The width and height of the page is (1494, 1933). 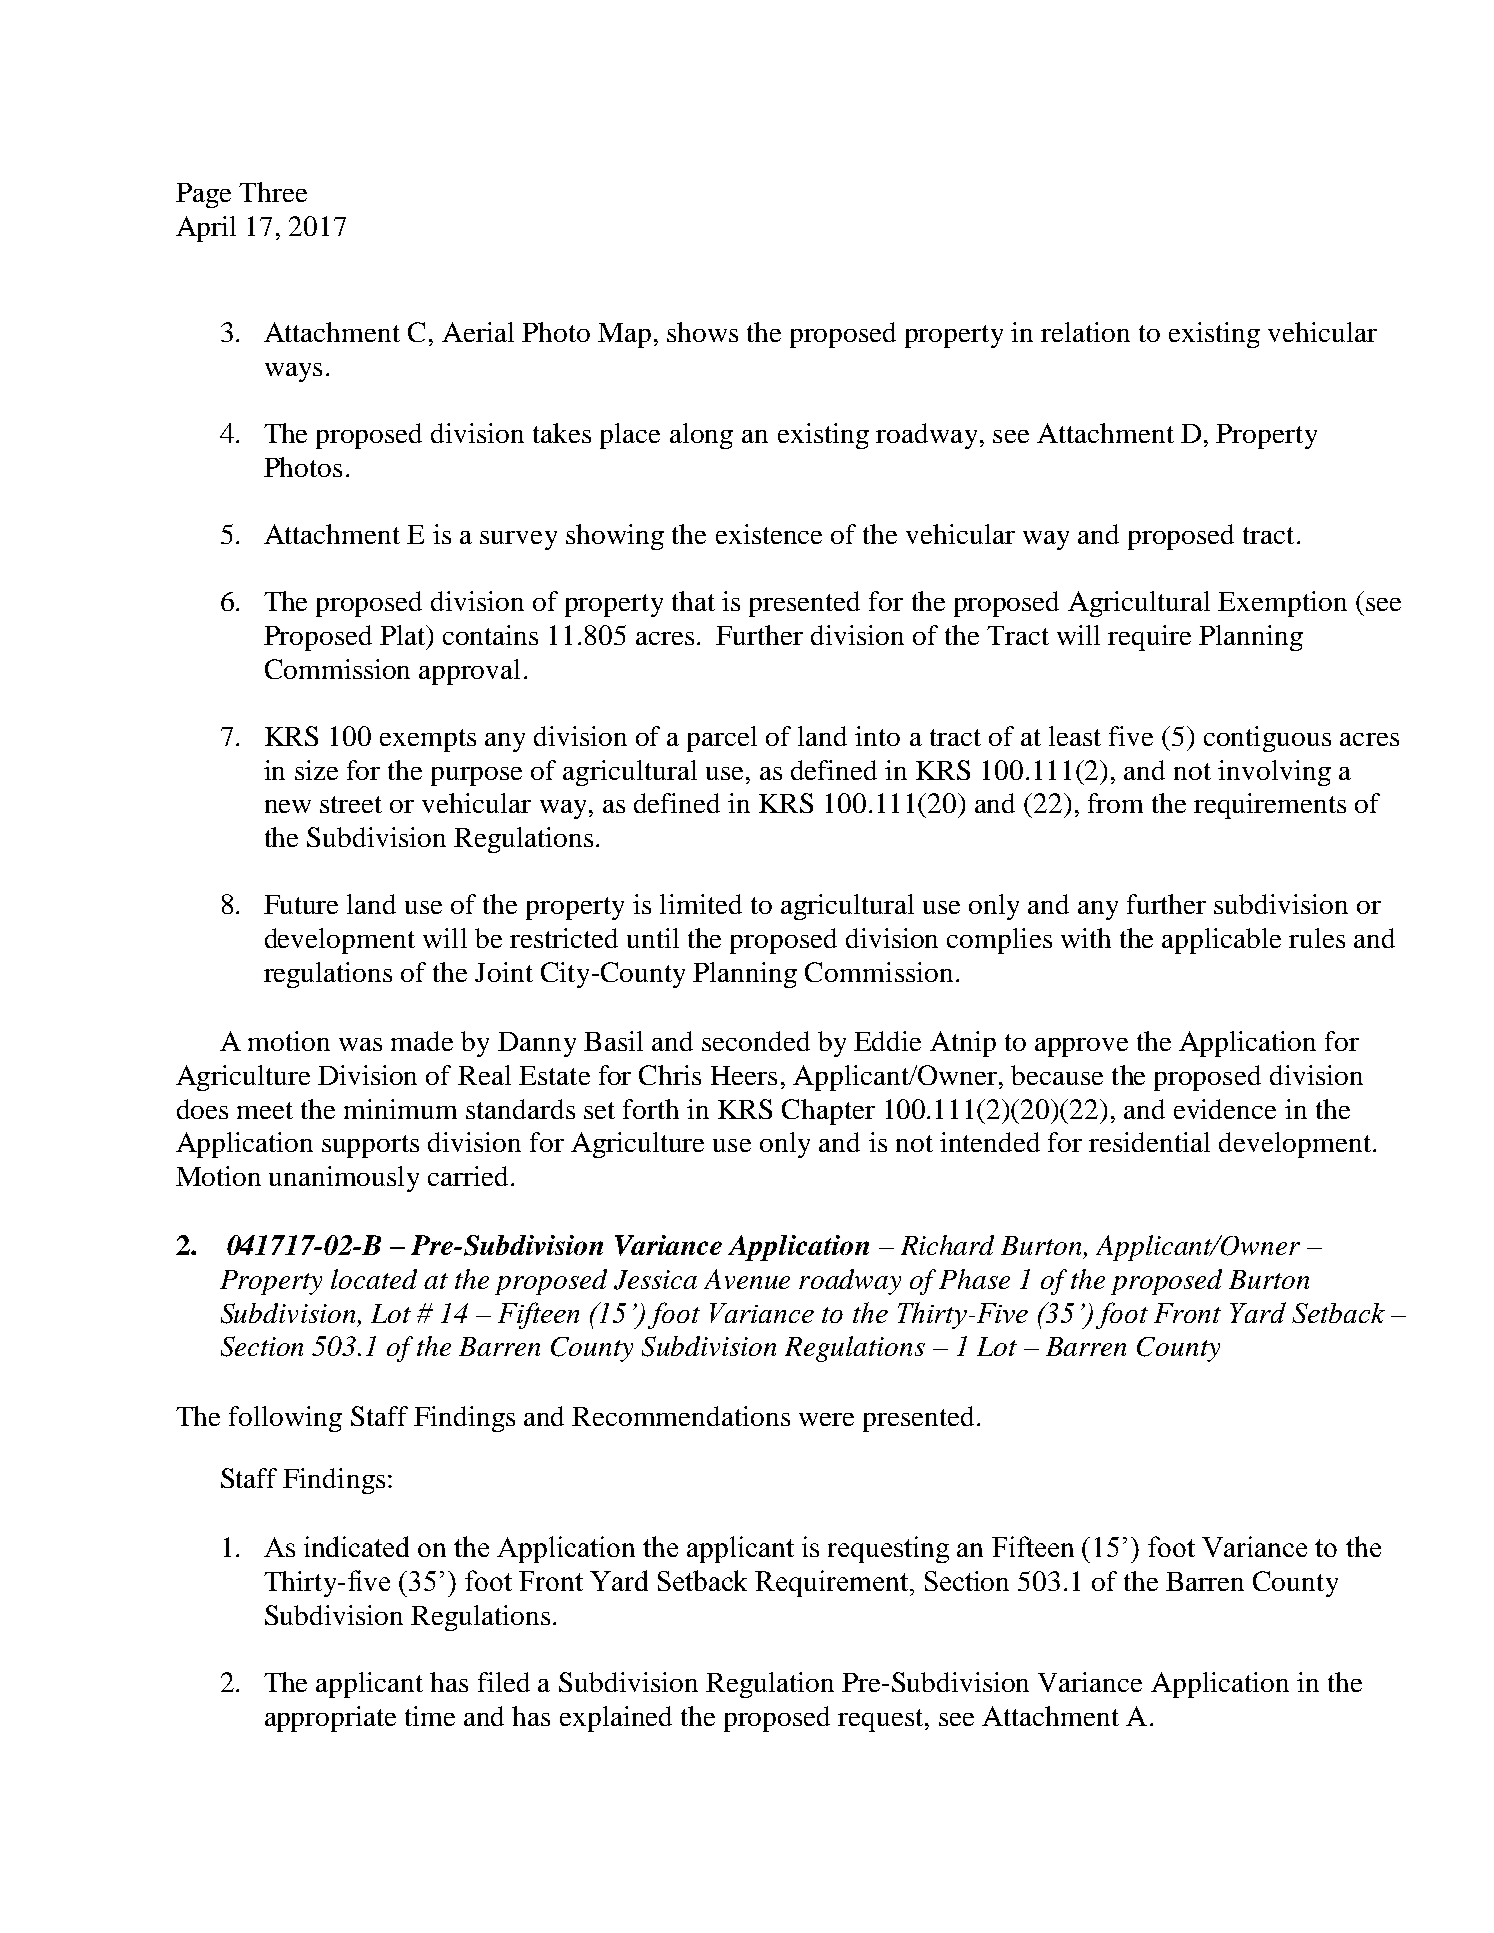 I want to click on Chapter, so click(x=828, y=1112).
